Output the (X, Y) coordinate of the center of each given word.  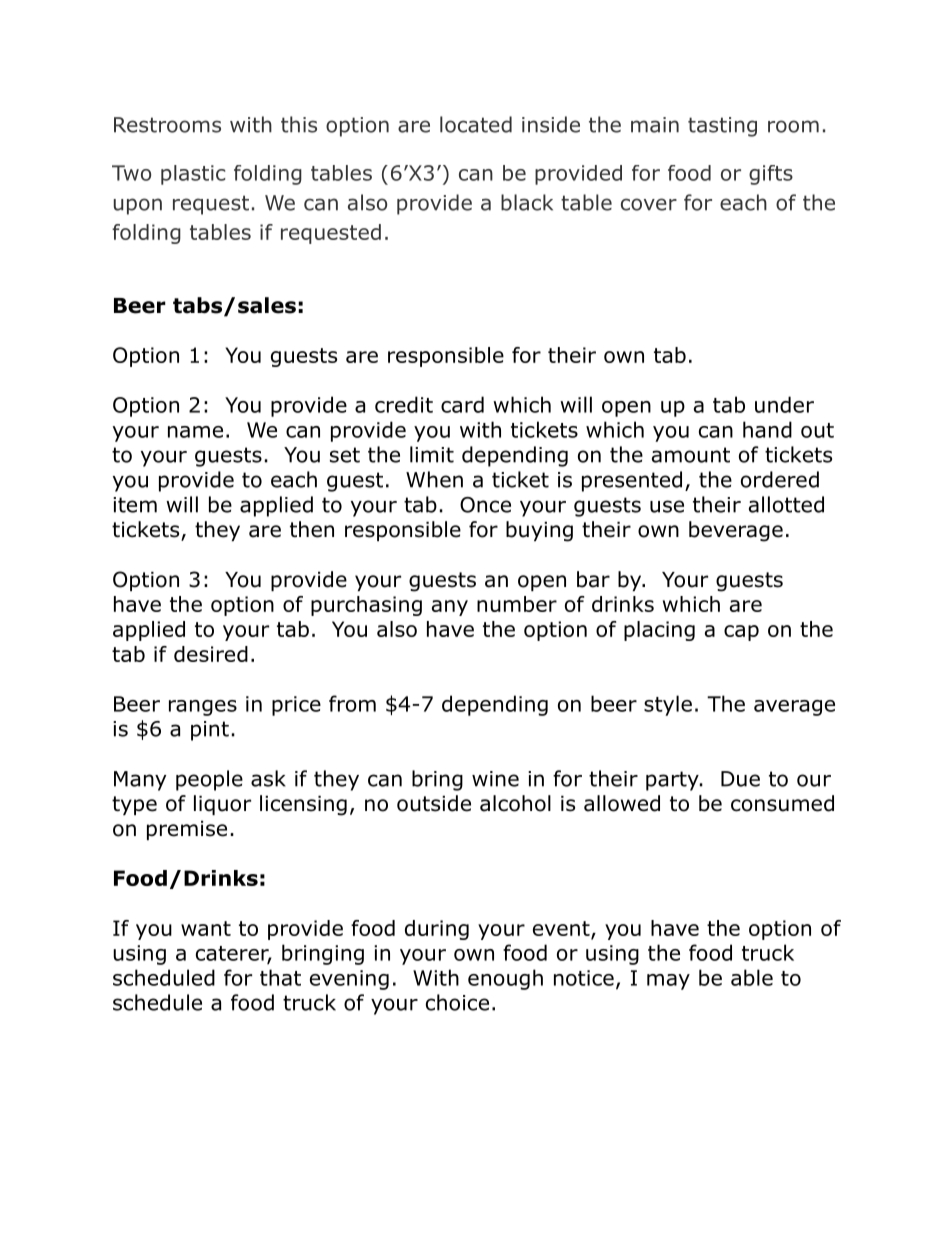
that (280, 977)
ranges (203, 708)
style (668, 705)
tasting (722, 127)
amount (691, 455)
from (352, 703)
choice (457, 1002)
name (195, 432)
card (462, 404)
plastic (193, 175)
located (476, 124)
